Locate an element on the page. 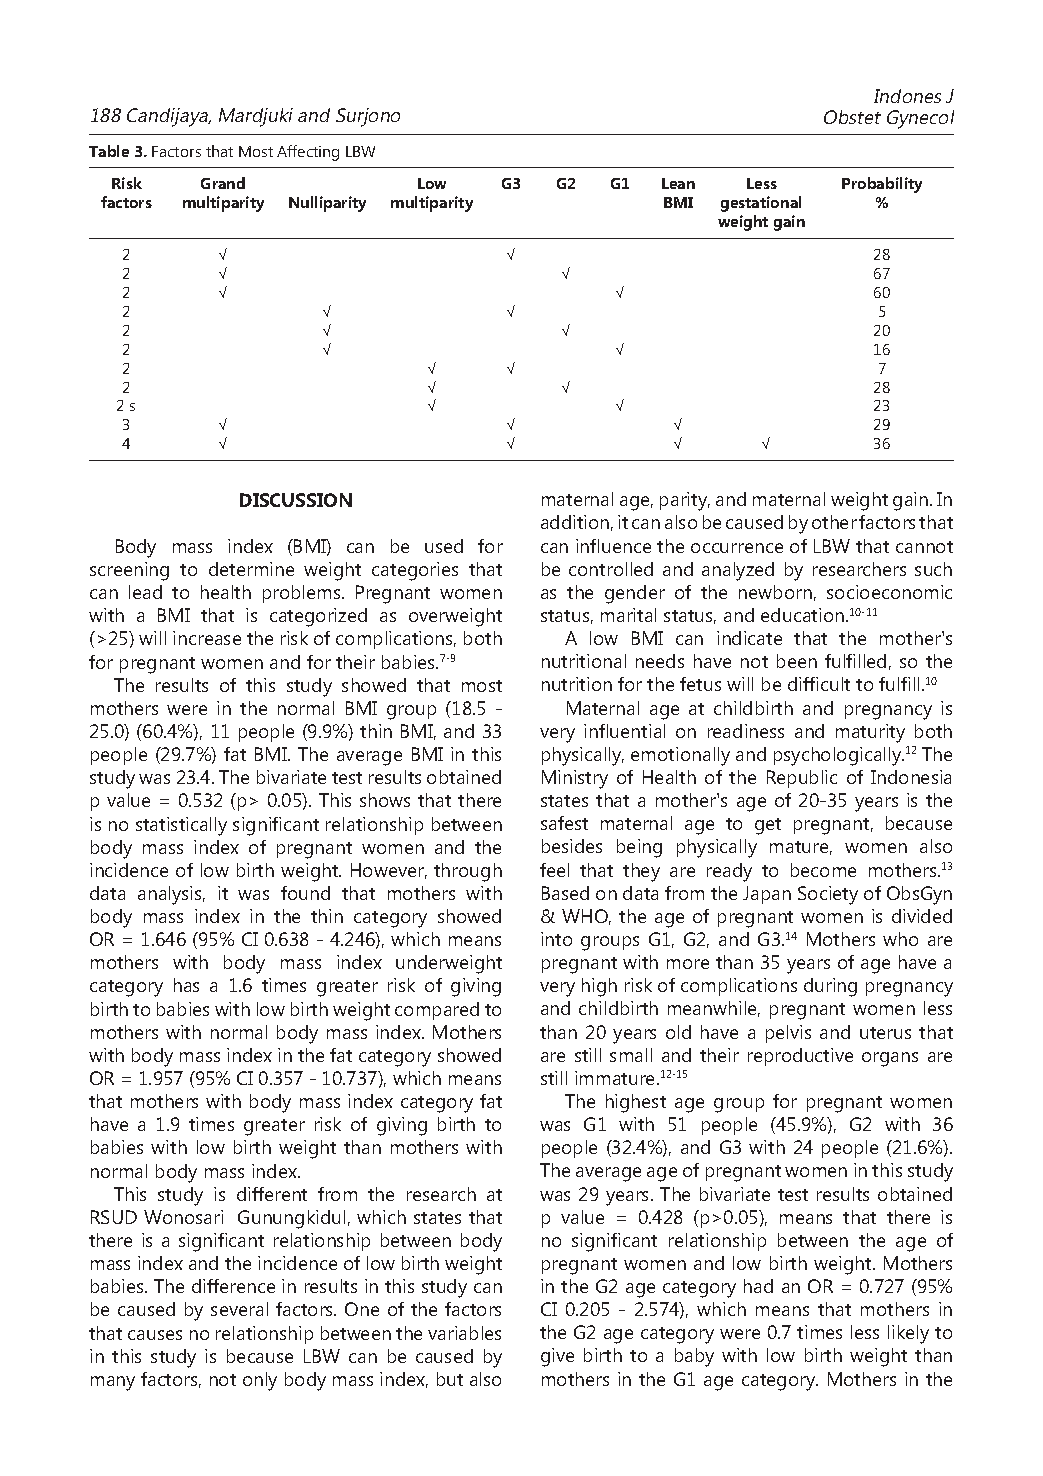  Probability is located at coordinates (882, 185).
